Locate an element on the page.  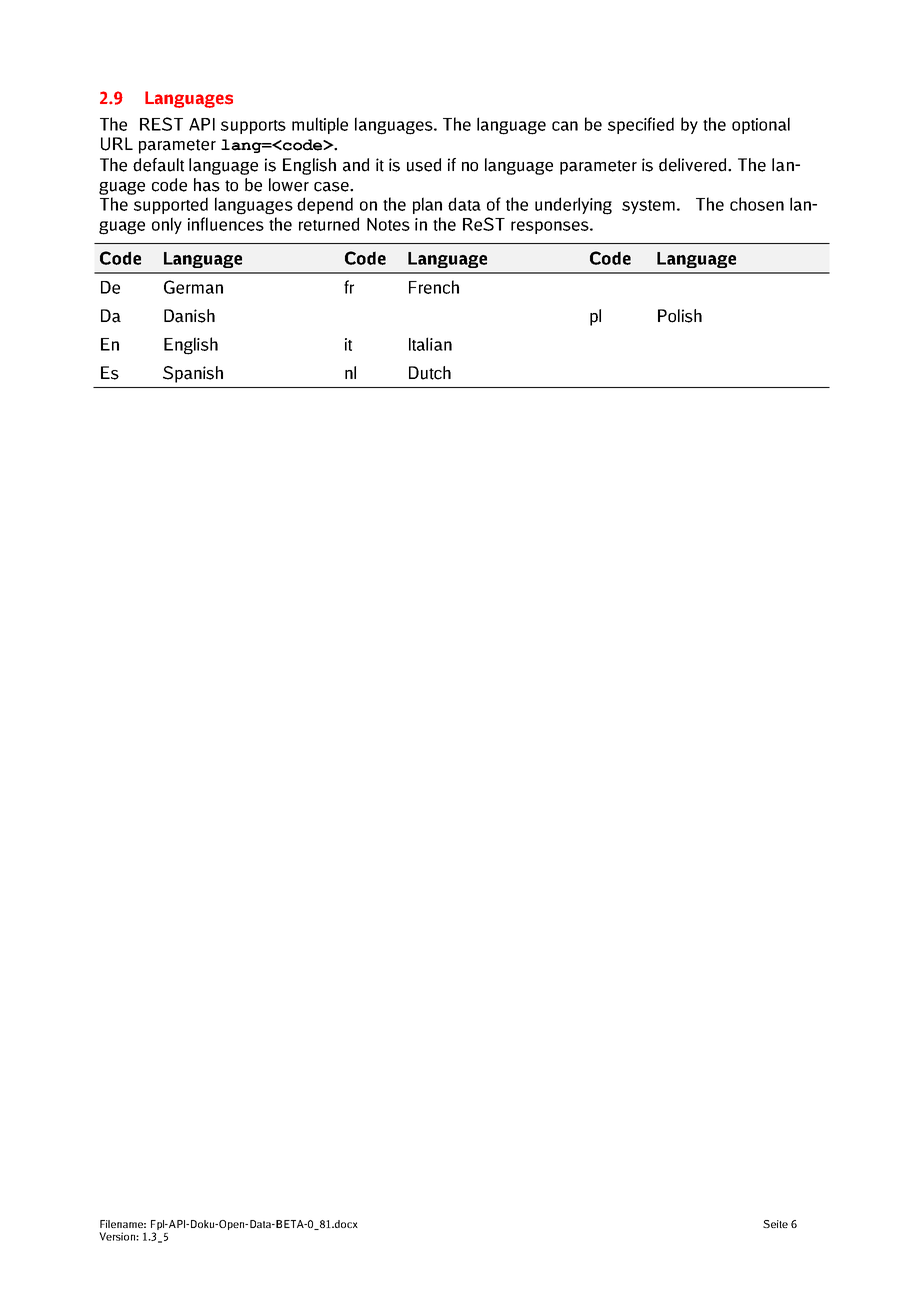
Polish is located at coordinates (680, 316).
